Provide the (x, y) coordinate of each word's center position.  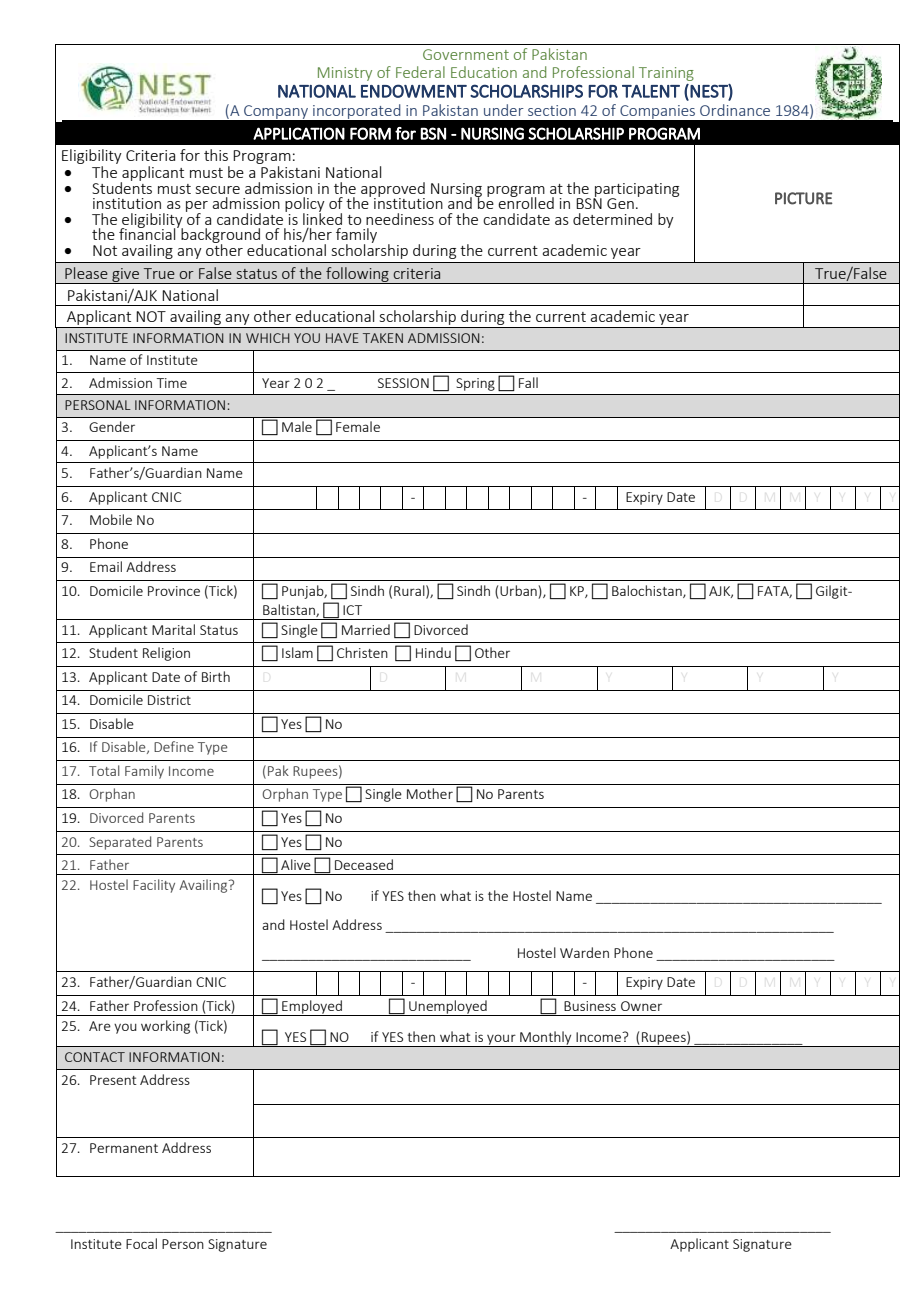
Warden (584, 952)
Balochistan (648, 591)
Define (174, 746)
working (165, 1027)
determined (612, 219)
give (125, 276)
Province (174, 591)
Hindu (433, 652)
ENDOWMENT (414, 91)
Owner (641, 1006)
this (216, 155)
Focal (141, 1243)
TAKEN (383, 338)
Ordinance (735, 110)
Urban (518, 590)
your (501, 1041)
